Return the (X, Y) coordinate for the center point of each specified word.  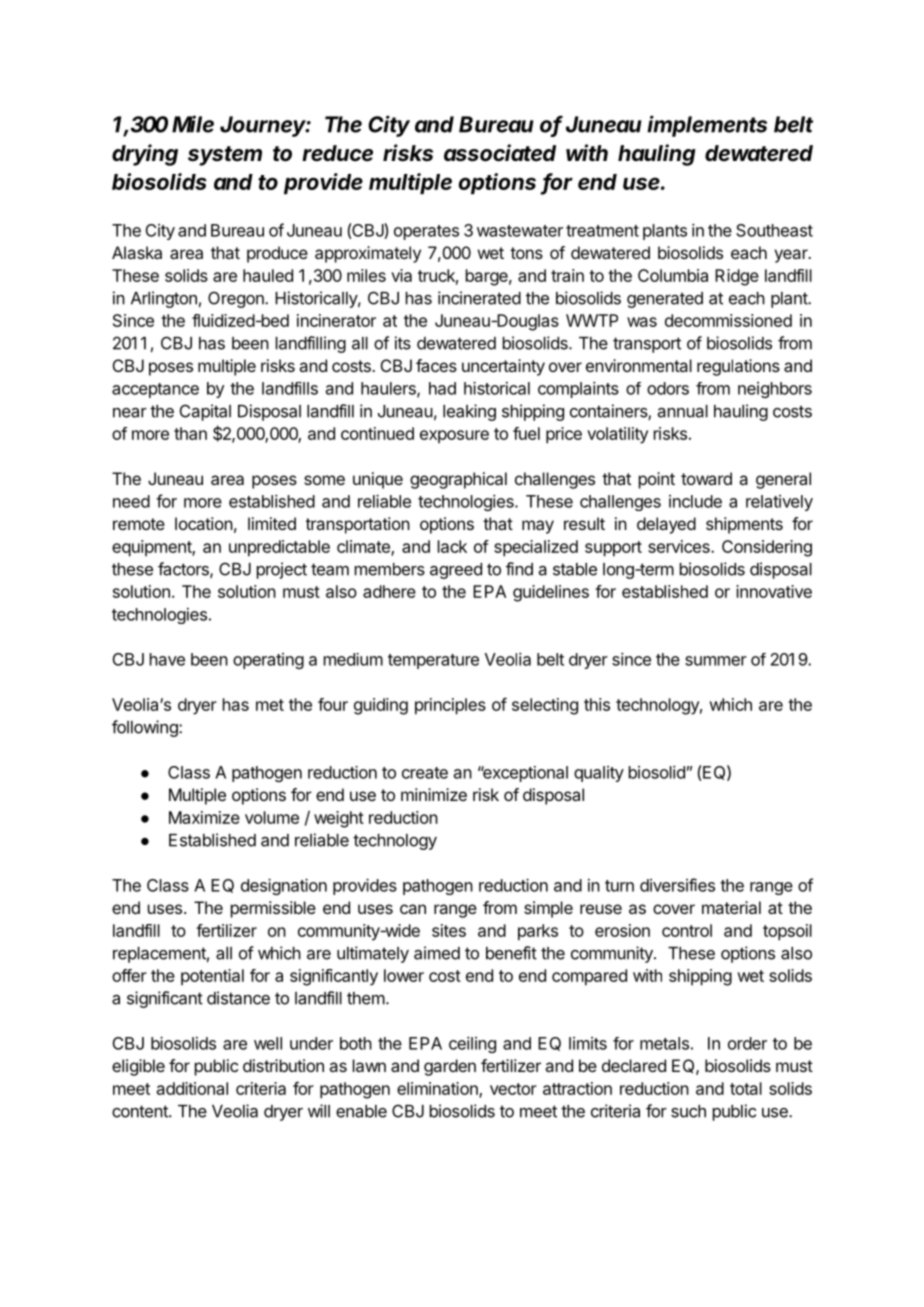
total (746, 1088)
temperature (433, 661)
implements (707, 126)
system (225, 156)
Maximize (204, 817)
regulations (738, 367)
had (442, 388)
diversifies (677, 885)
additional (192, 1088)
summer (716, 661)
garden (450, 1067)
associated (500, 153)
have (167, 659)
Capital (205, 412)
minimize (434, 794)
